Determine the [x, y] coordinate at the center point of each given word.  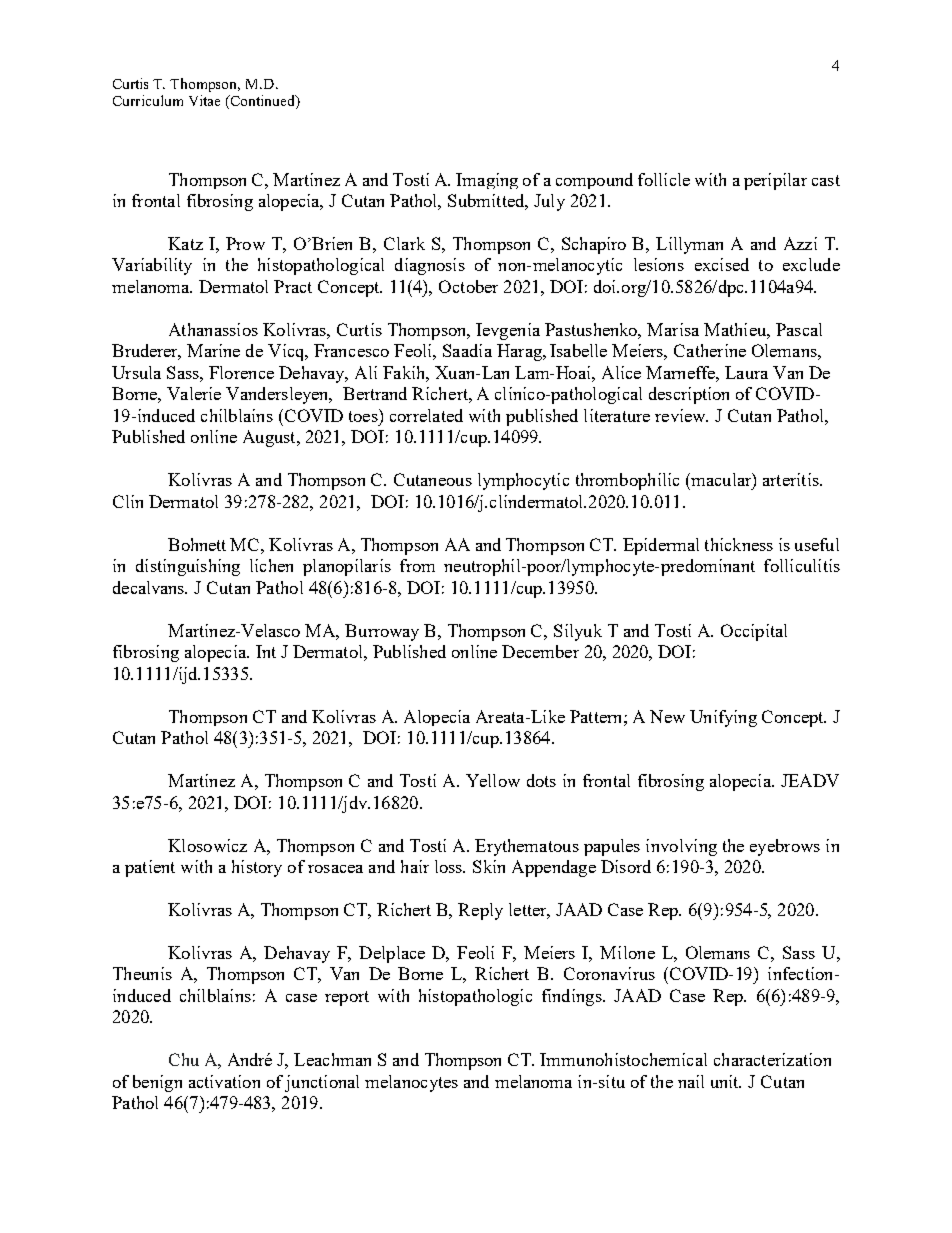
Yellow [493, 780]
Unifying [723, 718]
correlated [426, 415]
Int [266, 651]
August [270, 438]
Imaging [487, 181]
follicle [664, 179]
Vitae [204, 100]
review [681, 415]
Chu [184, 1059]
